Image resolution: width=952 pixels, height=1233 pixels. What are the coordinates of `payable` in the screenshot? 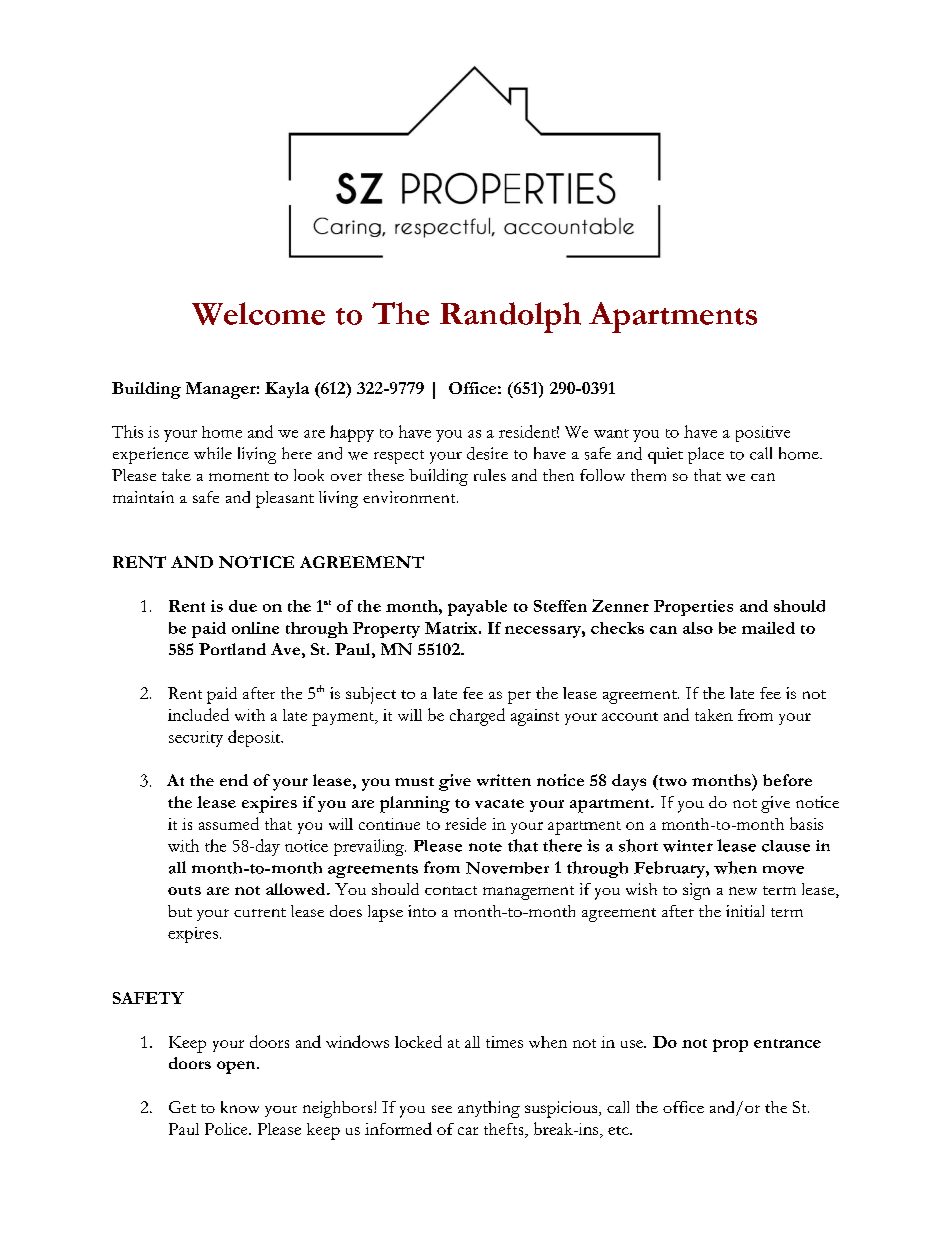 It's located at (477, 608).
